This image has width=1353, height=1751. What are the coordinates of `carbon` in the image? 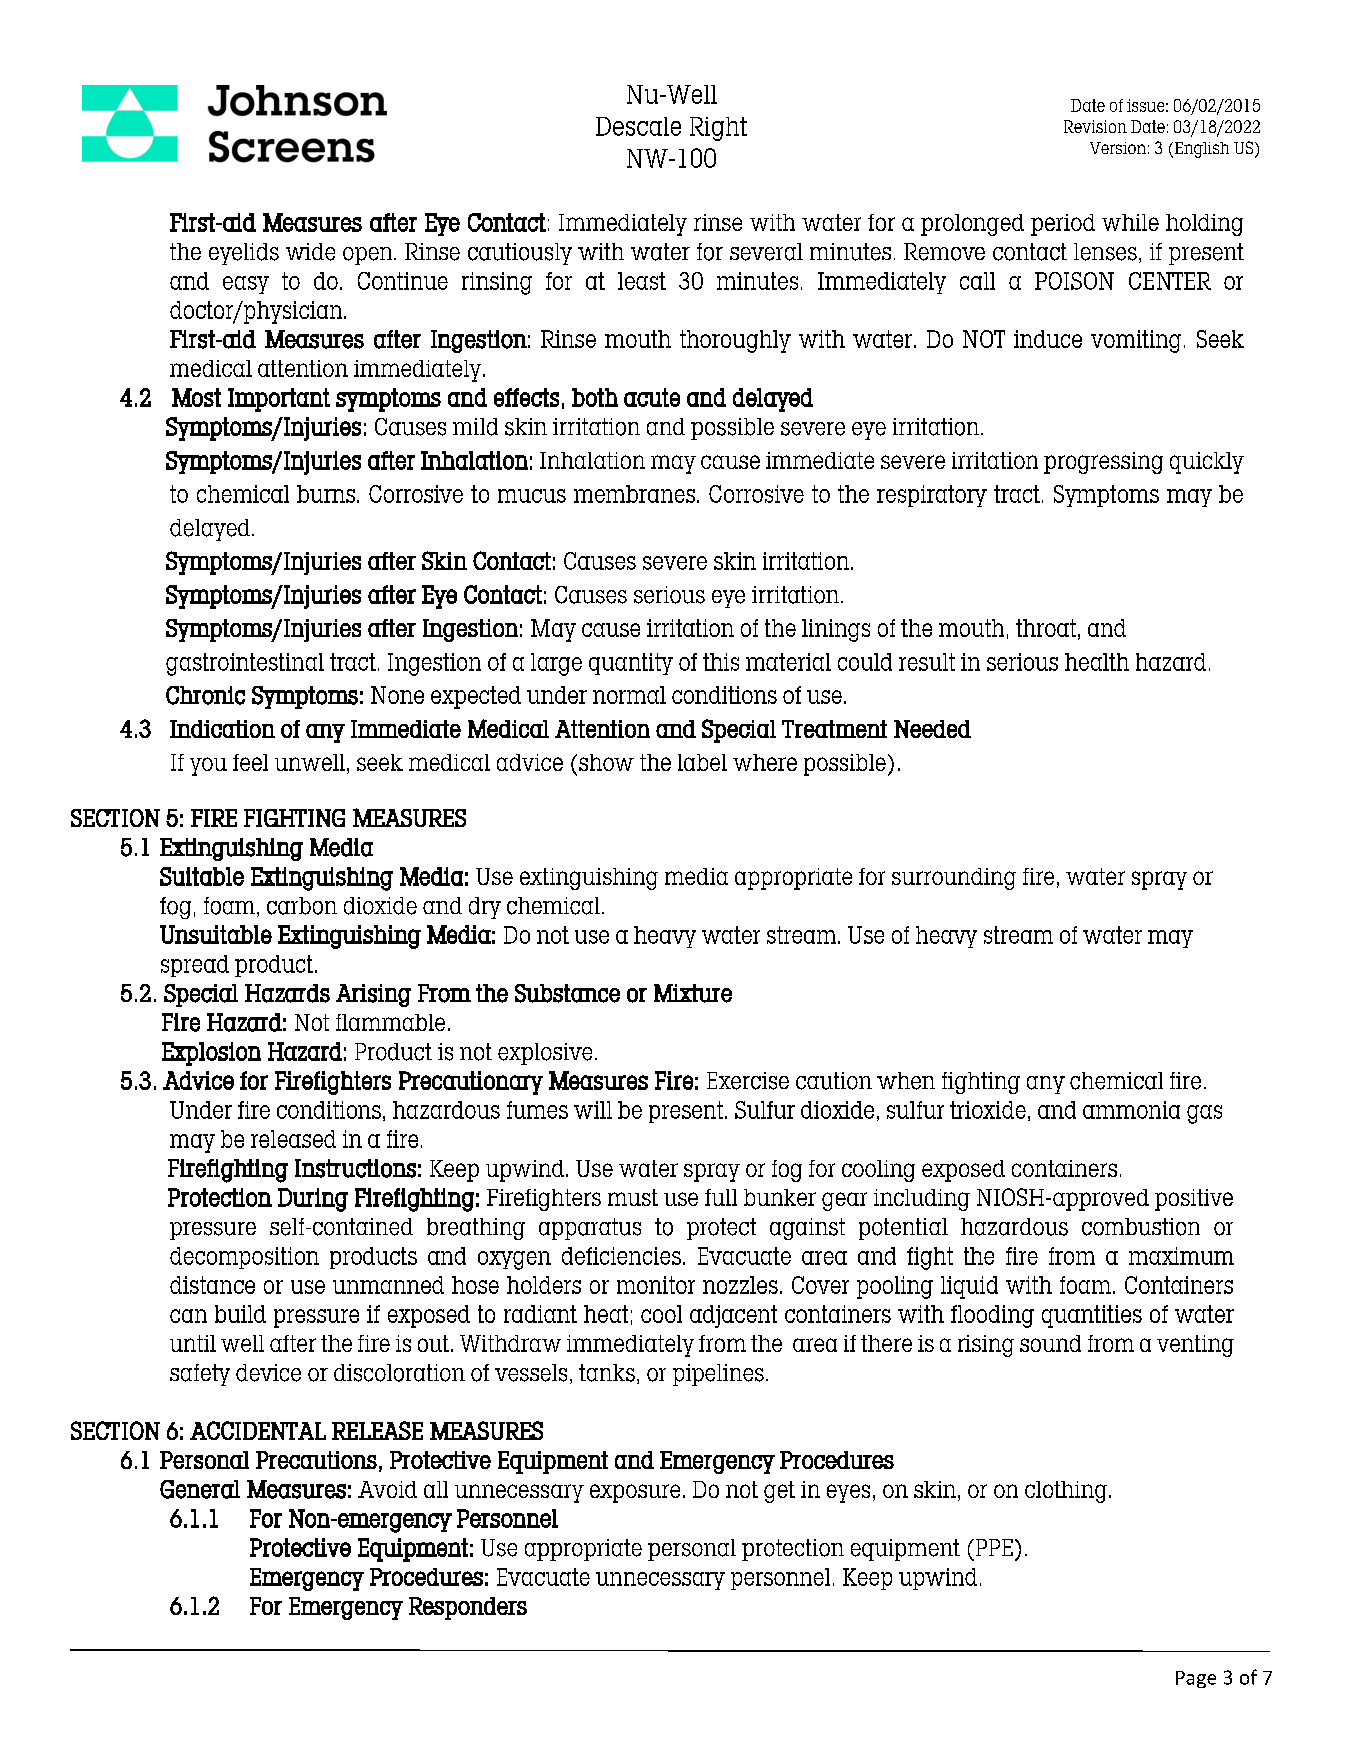 It's located at (302, 906).
